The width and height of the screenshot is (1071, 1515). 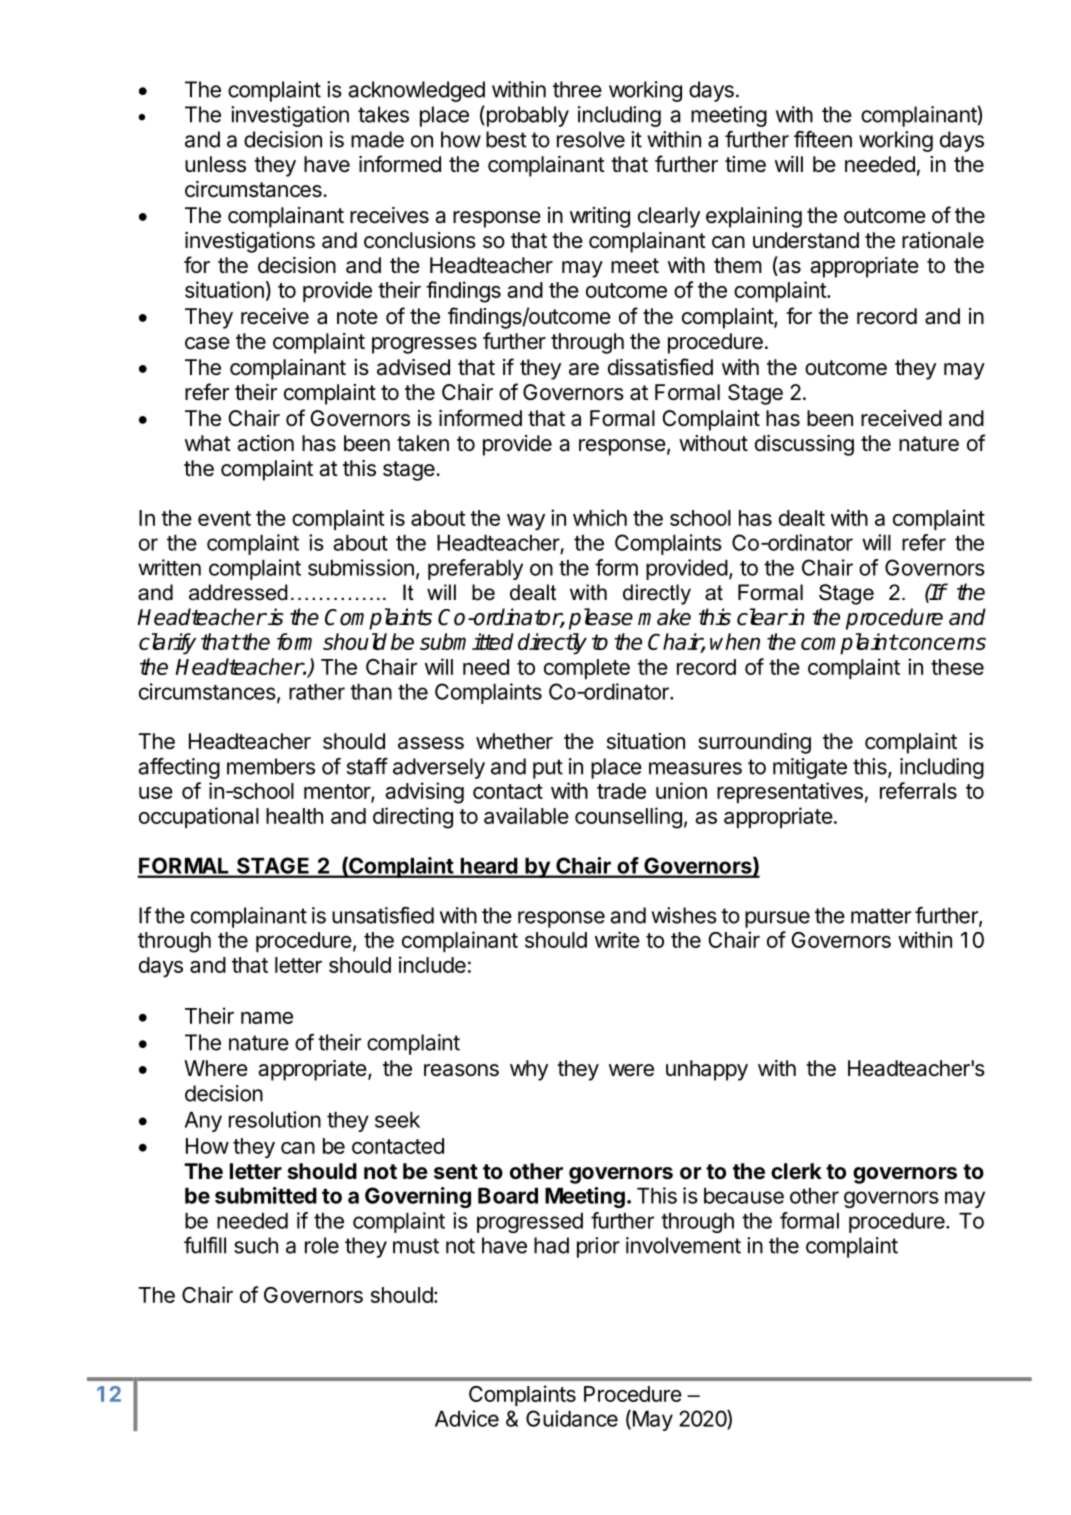 I want to click on unless, so click(x=215, y=164).
